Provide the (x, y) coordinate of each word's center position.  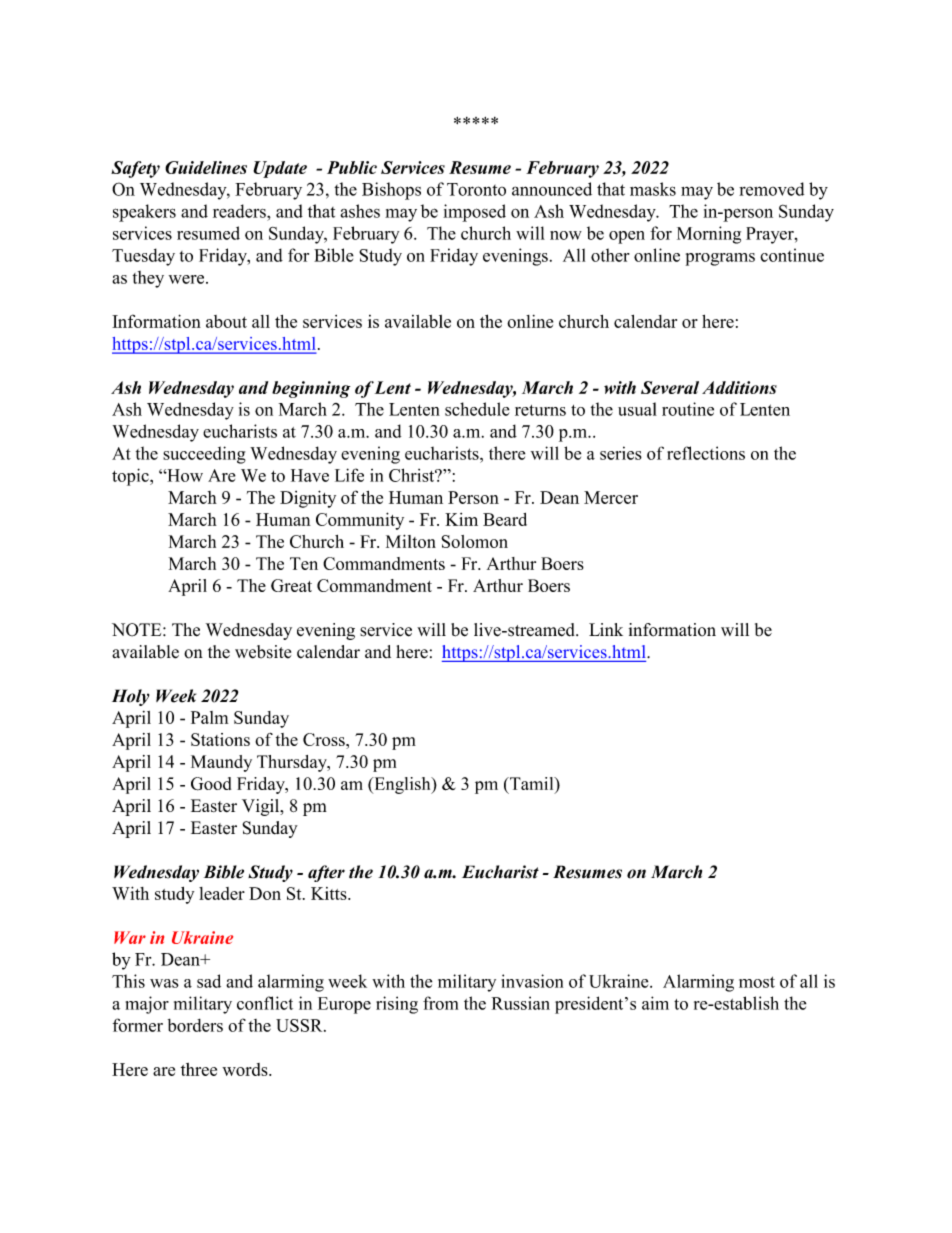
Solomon (474, 541)
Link (606, 629)
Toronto (476, 189)
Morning (709, 235)
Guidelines (206, 167)
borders (195, 1025)
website (263, 652)
